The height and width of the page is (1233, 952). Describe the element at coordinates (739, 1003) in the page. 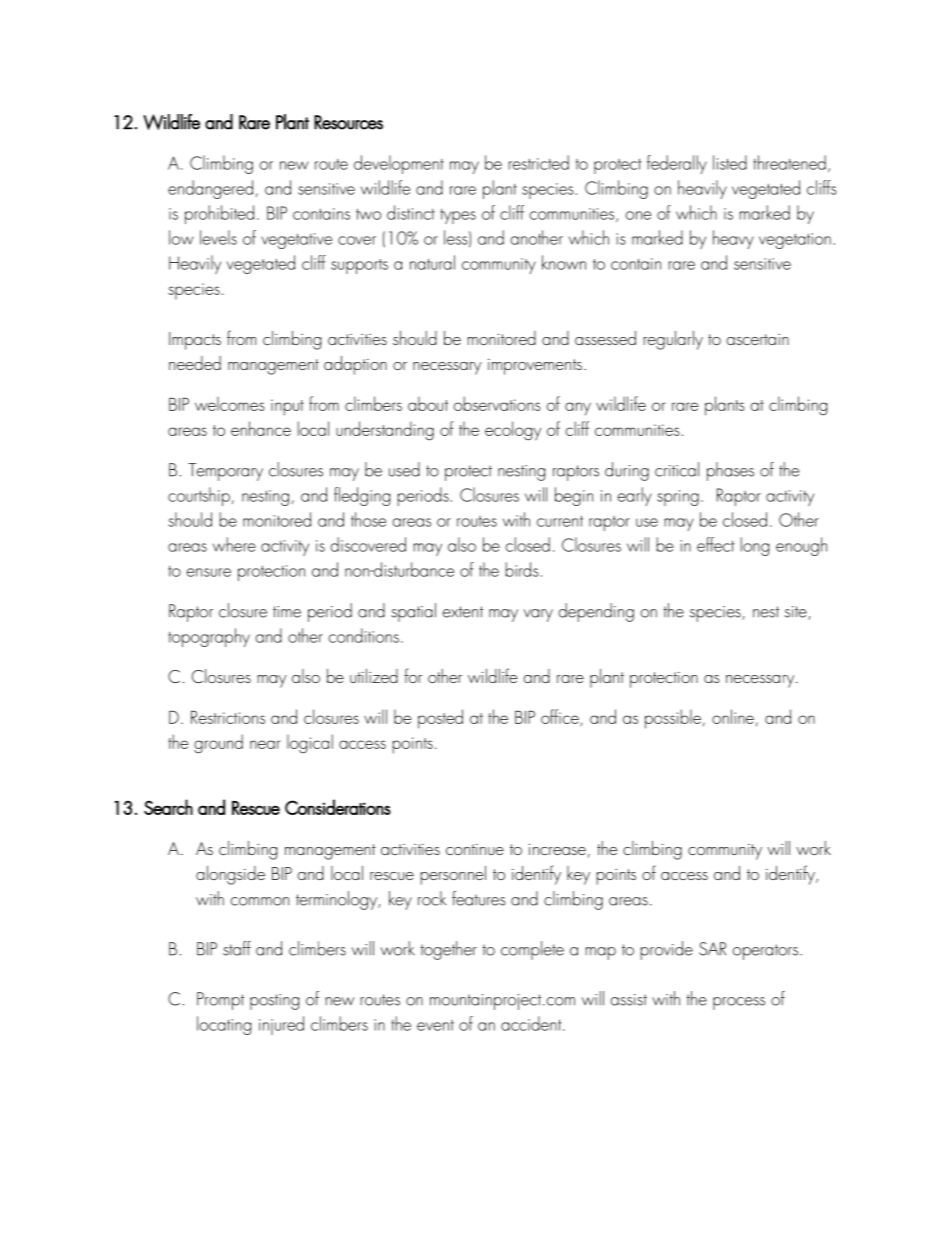

I see `process` at that location.
